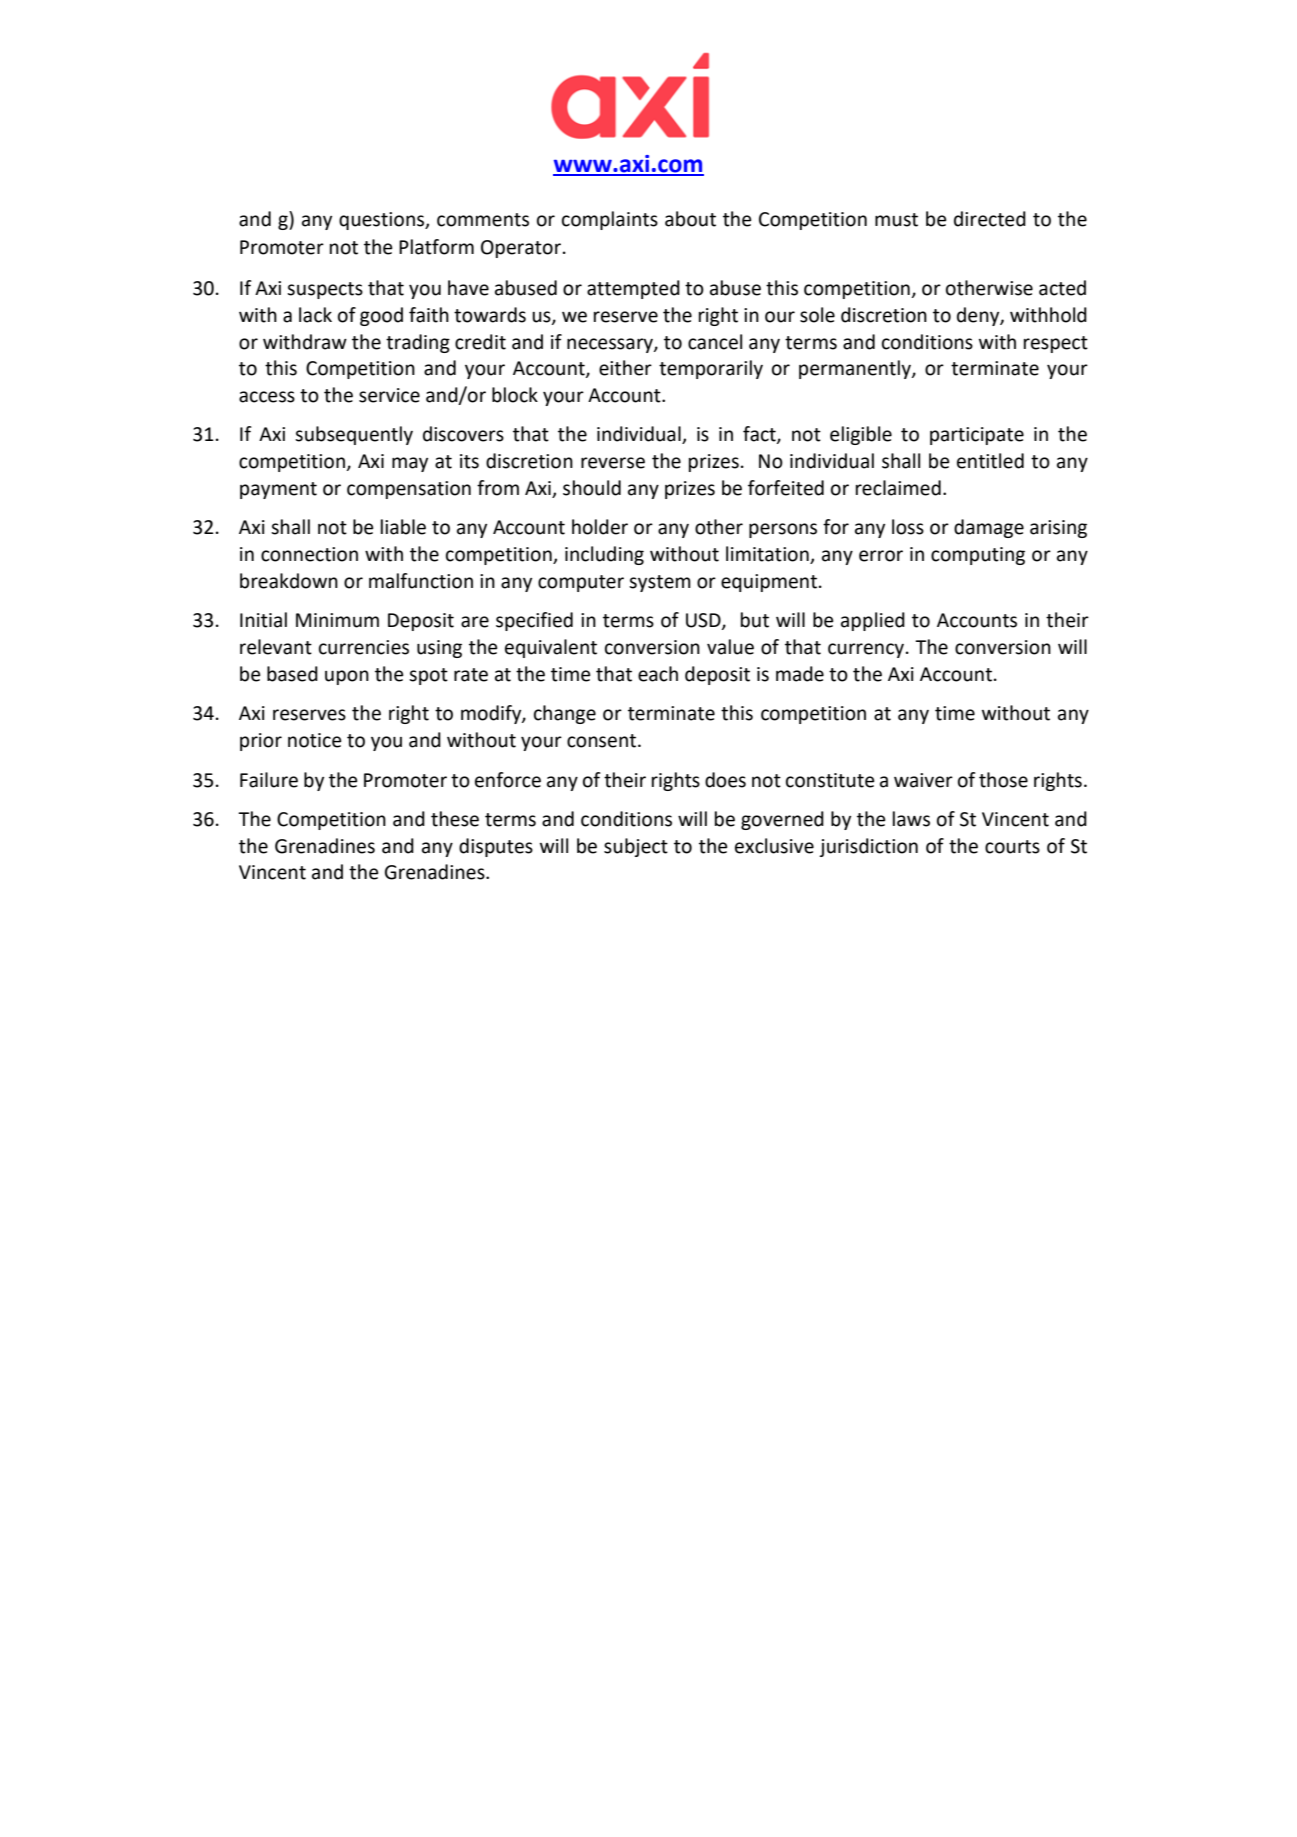 The image size is (1297, 1837). What do you see at coordinates (436, 247) in the image?
I see `Platform` at bounding box center [436, 247].
